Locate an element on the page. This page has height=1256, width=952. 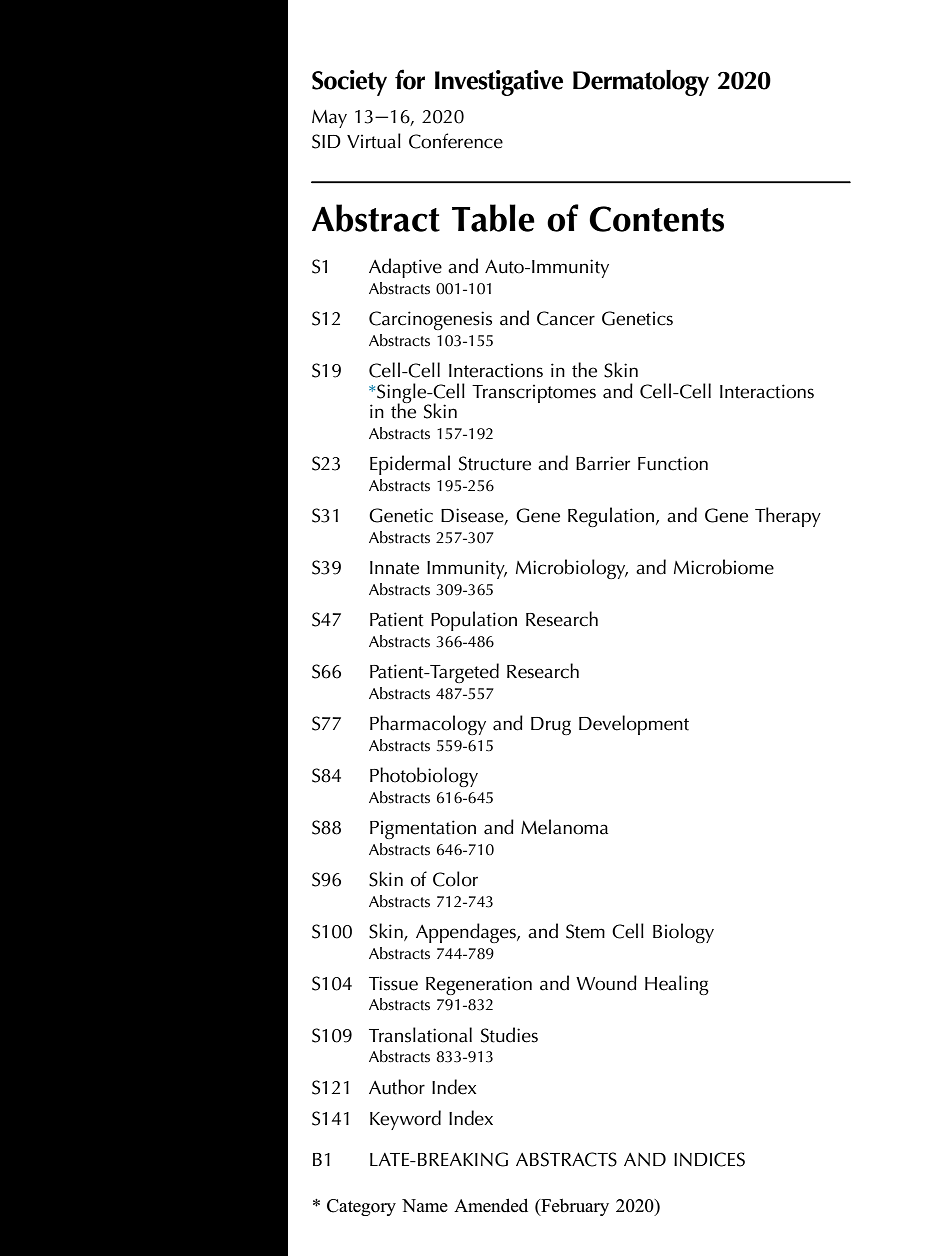
Epidermal is located at coordinates (410, 465).
